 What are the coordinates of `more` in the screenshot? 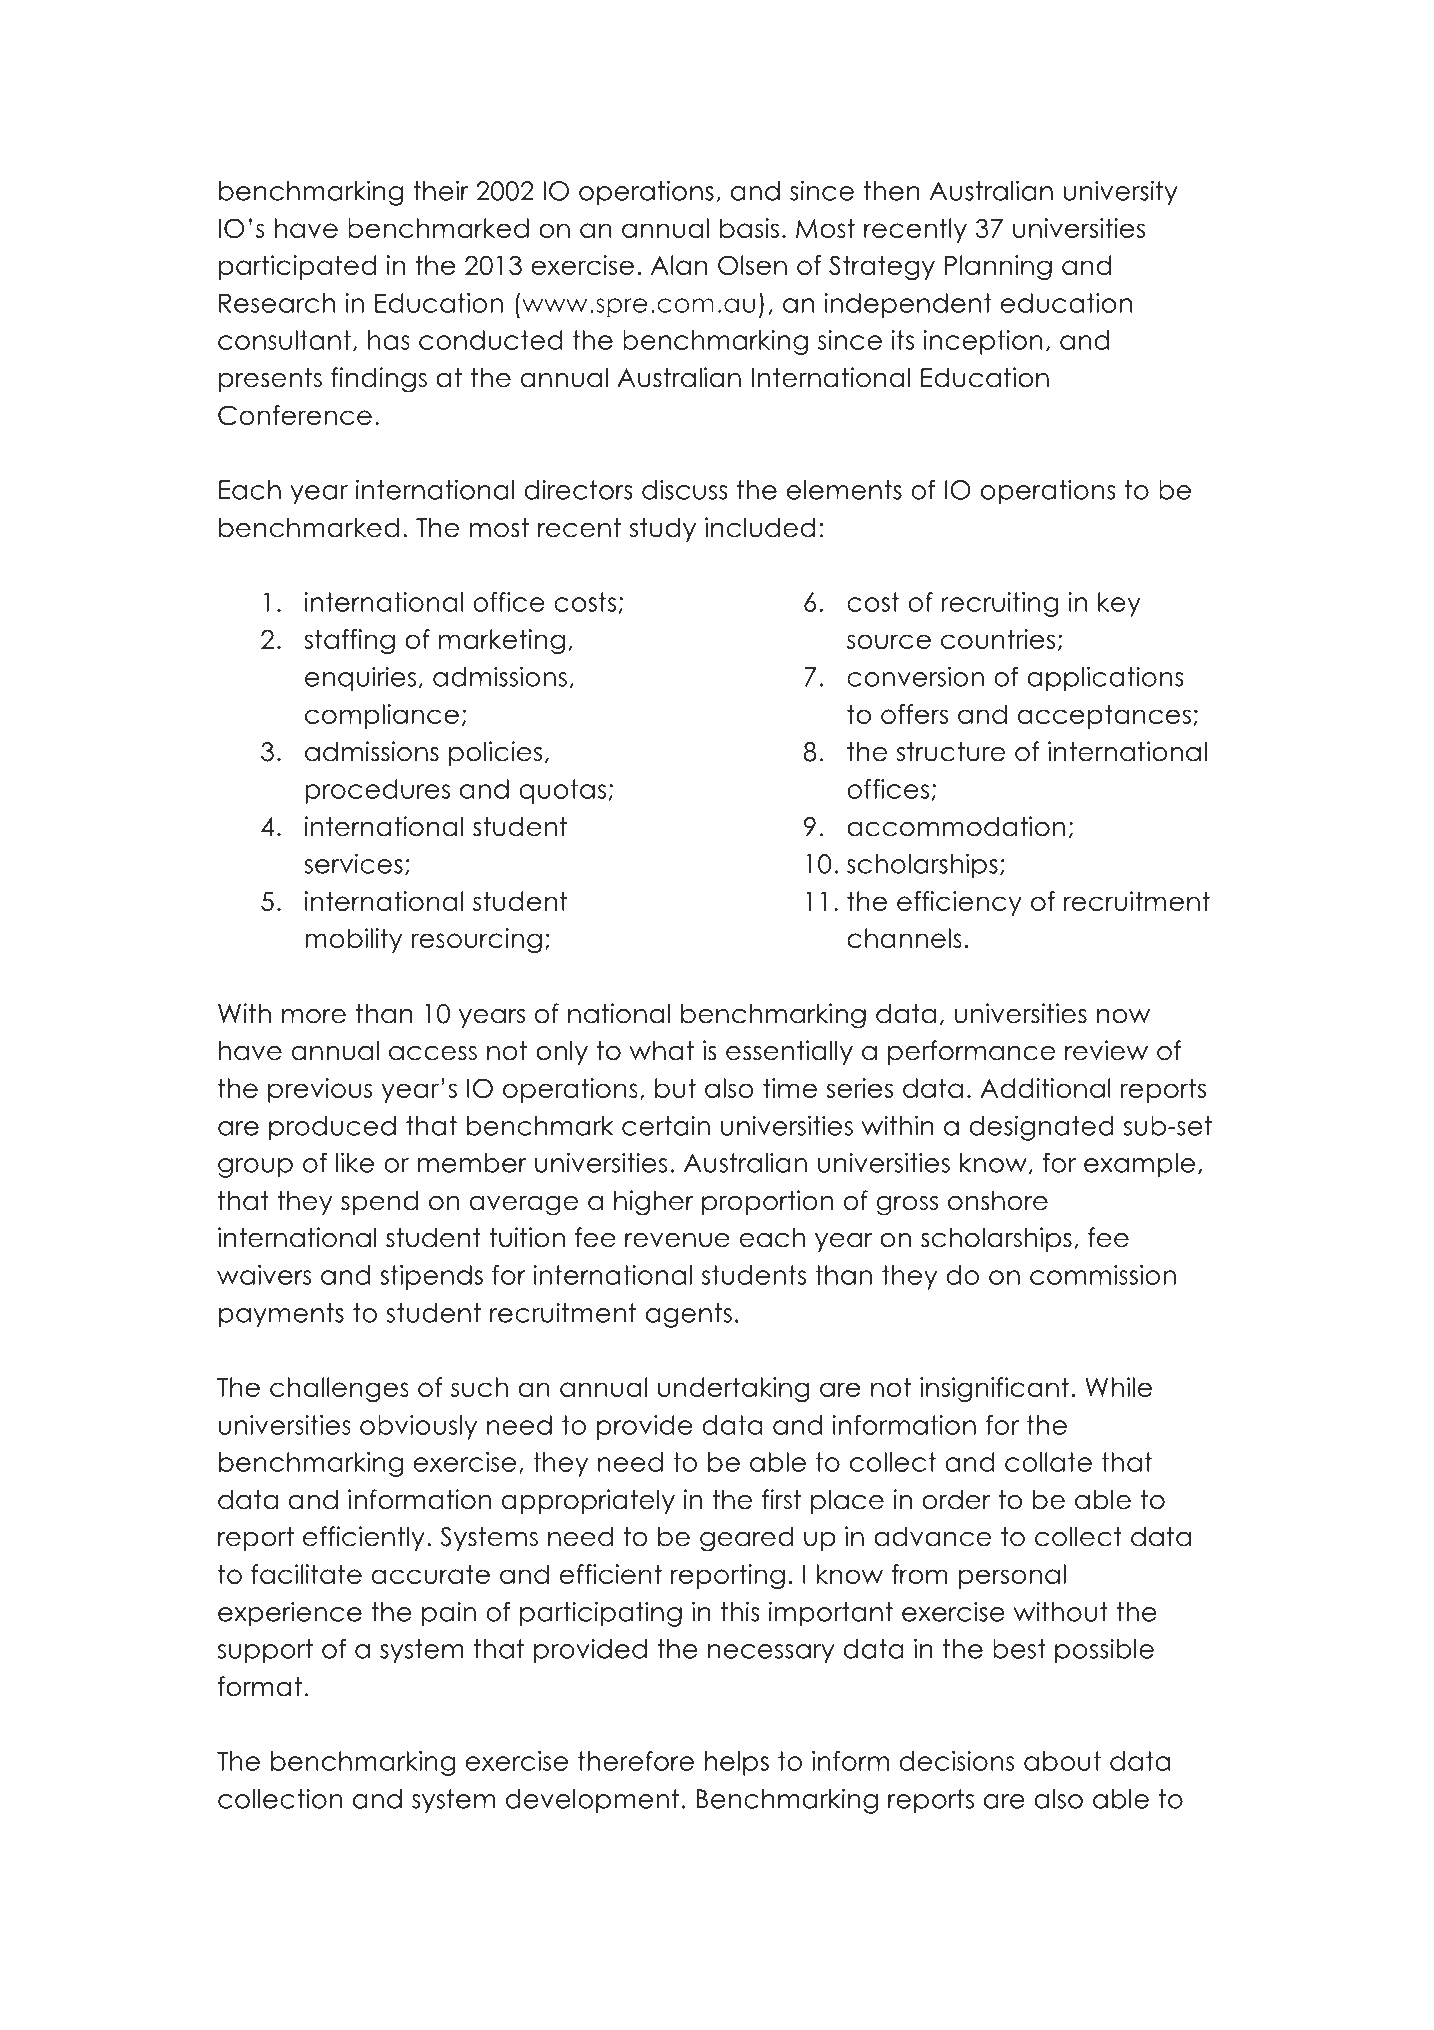 It's located at (314, 1016).
